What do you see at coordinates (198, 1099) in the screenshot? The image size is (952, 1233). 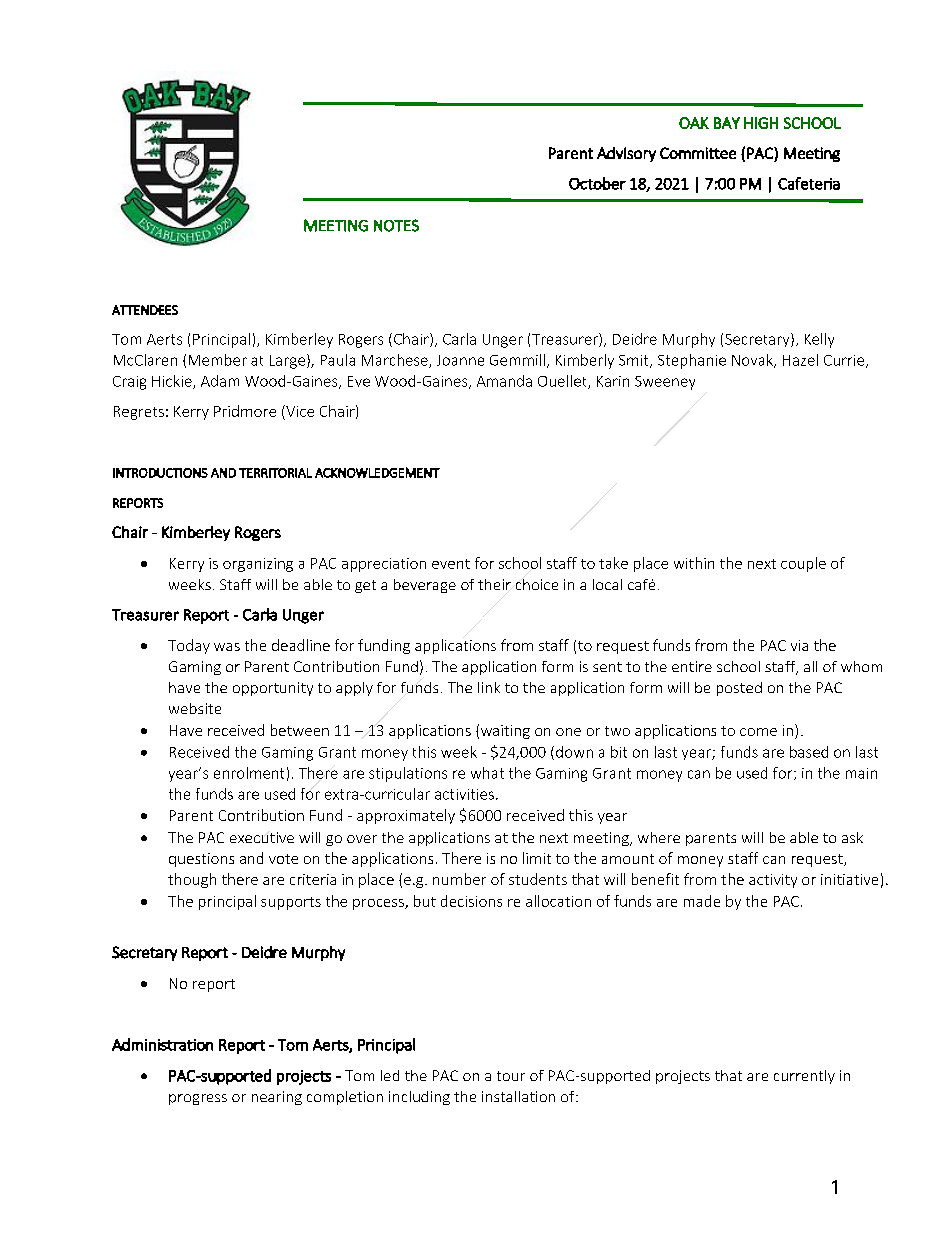 I see `progress` at bounding box center [198, 1099].
